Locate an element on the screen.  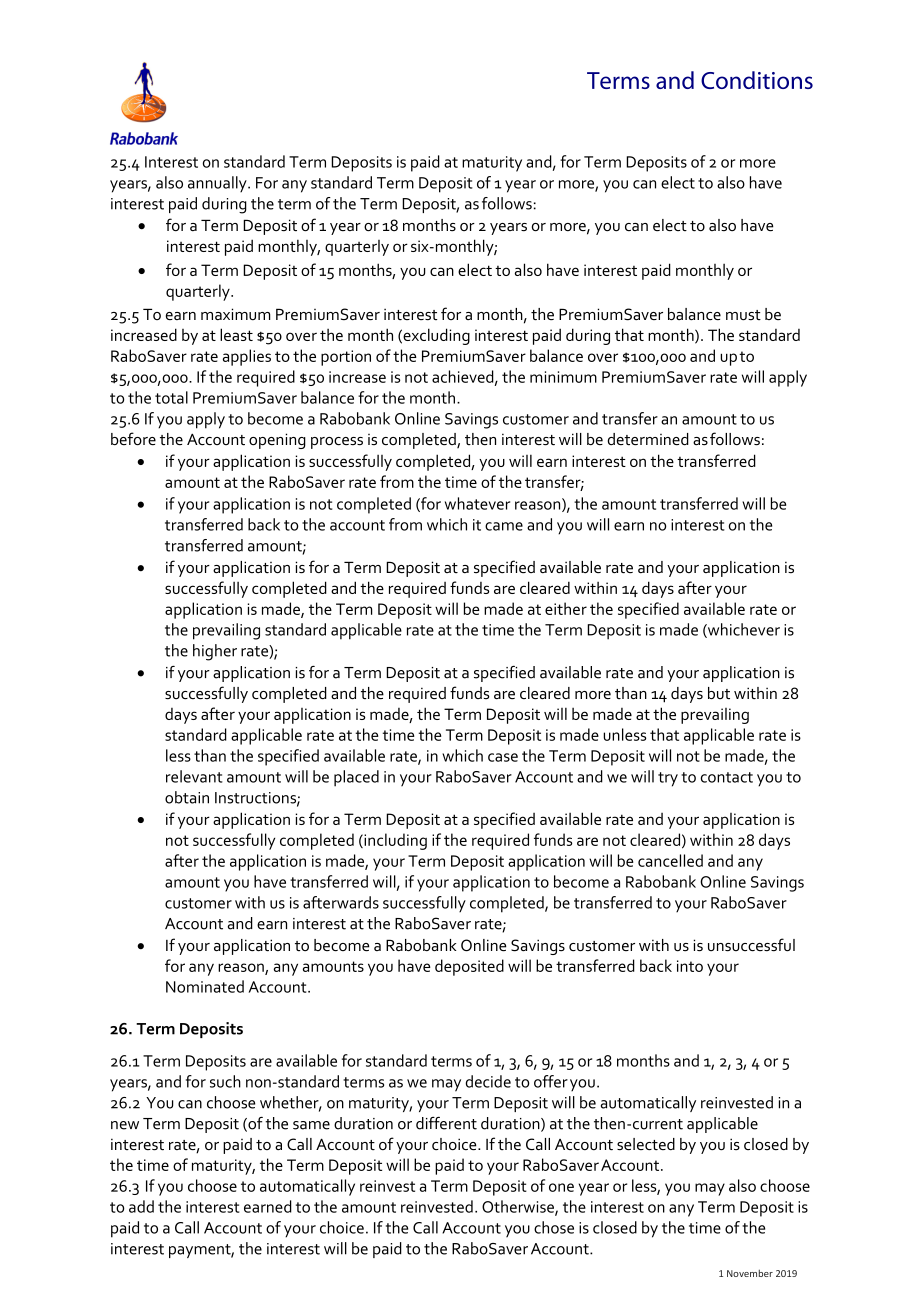
least is located at coordinates (236, 334).
